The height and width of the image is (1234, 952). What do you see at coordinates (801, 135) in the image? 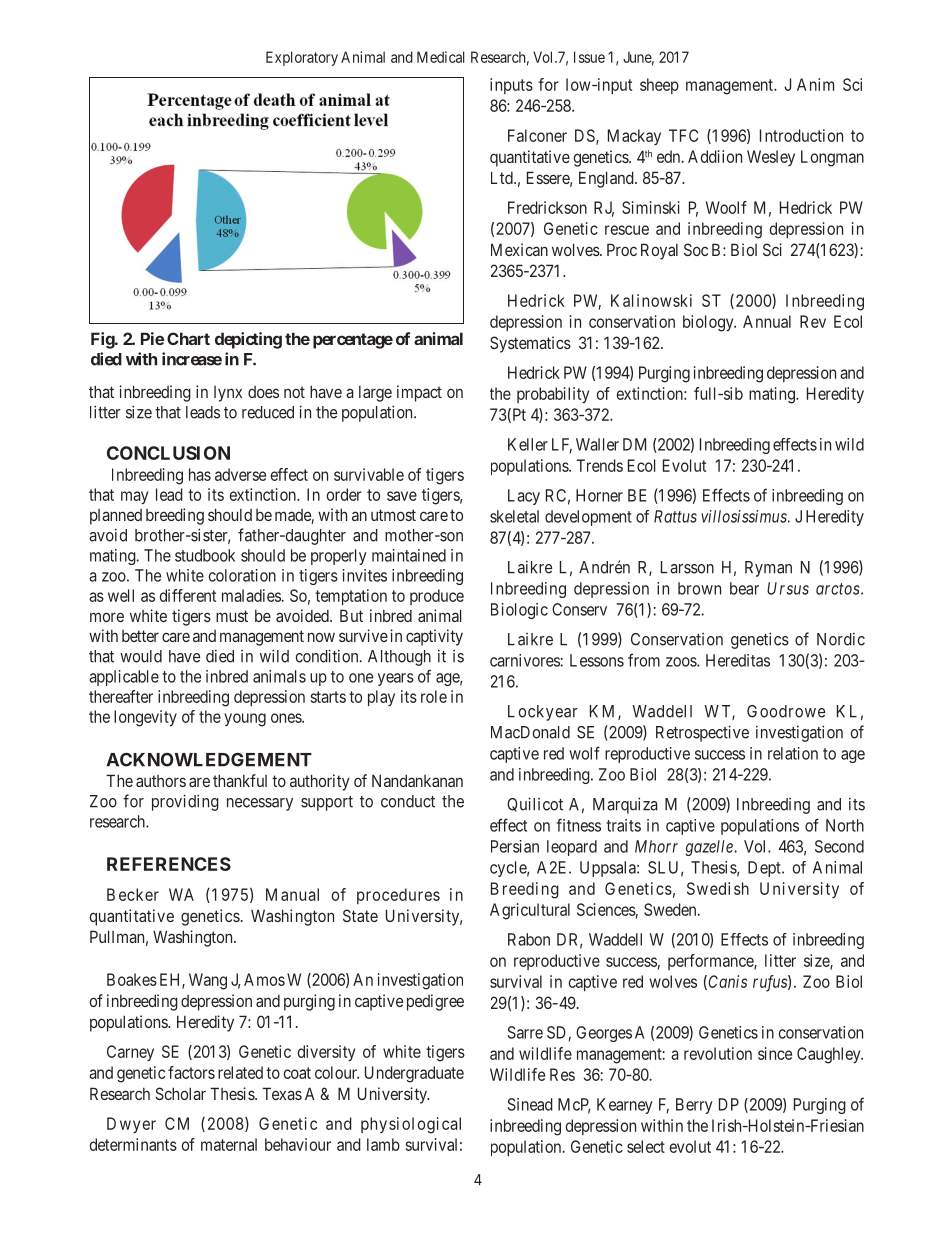
I see `Introduction` at bounding box center [801, 135].
